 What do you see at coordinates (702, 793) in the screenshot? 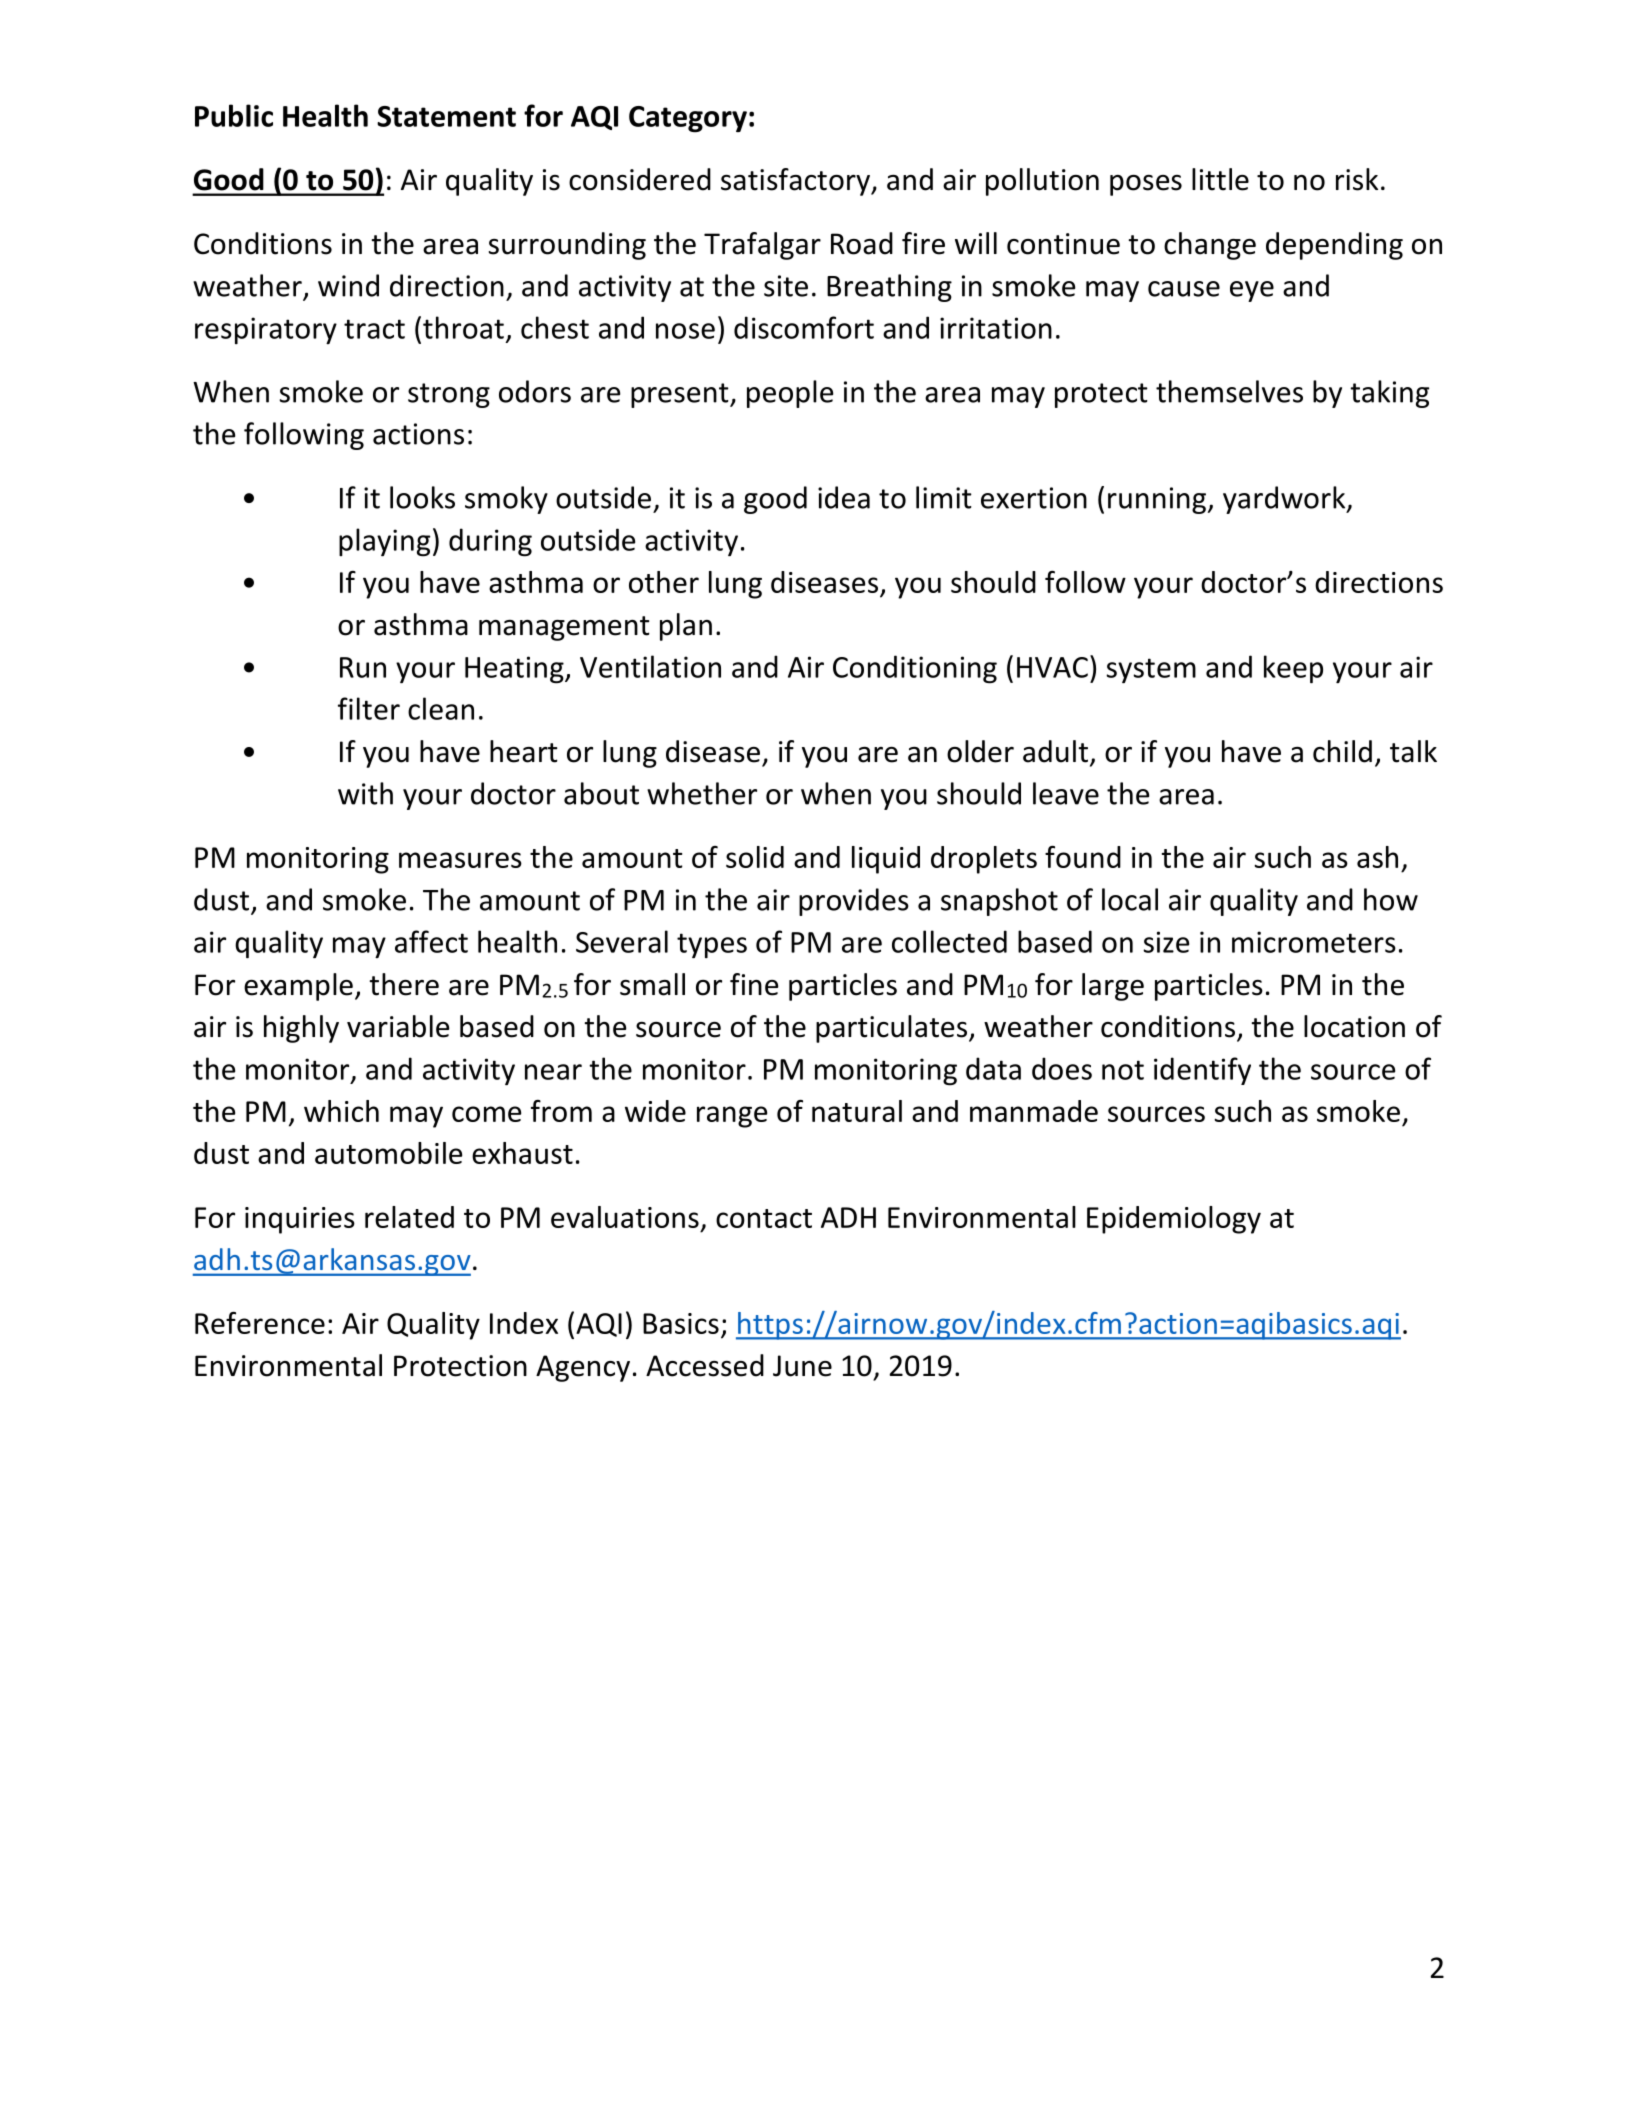
I see `whether` at bounding box center [702, 793].
